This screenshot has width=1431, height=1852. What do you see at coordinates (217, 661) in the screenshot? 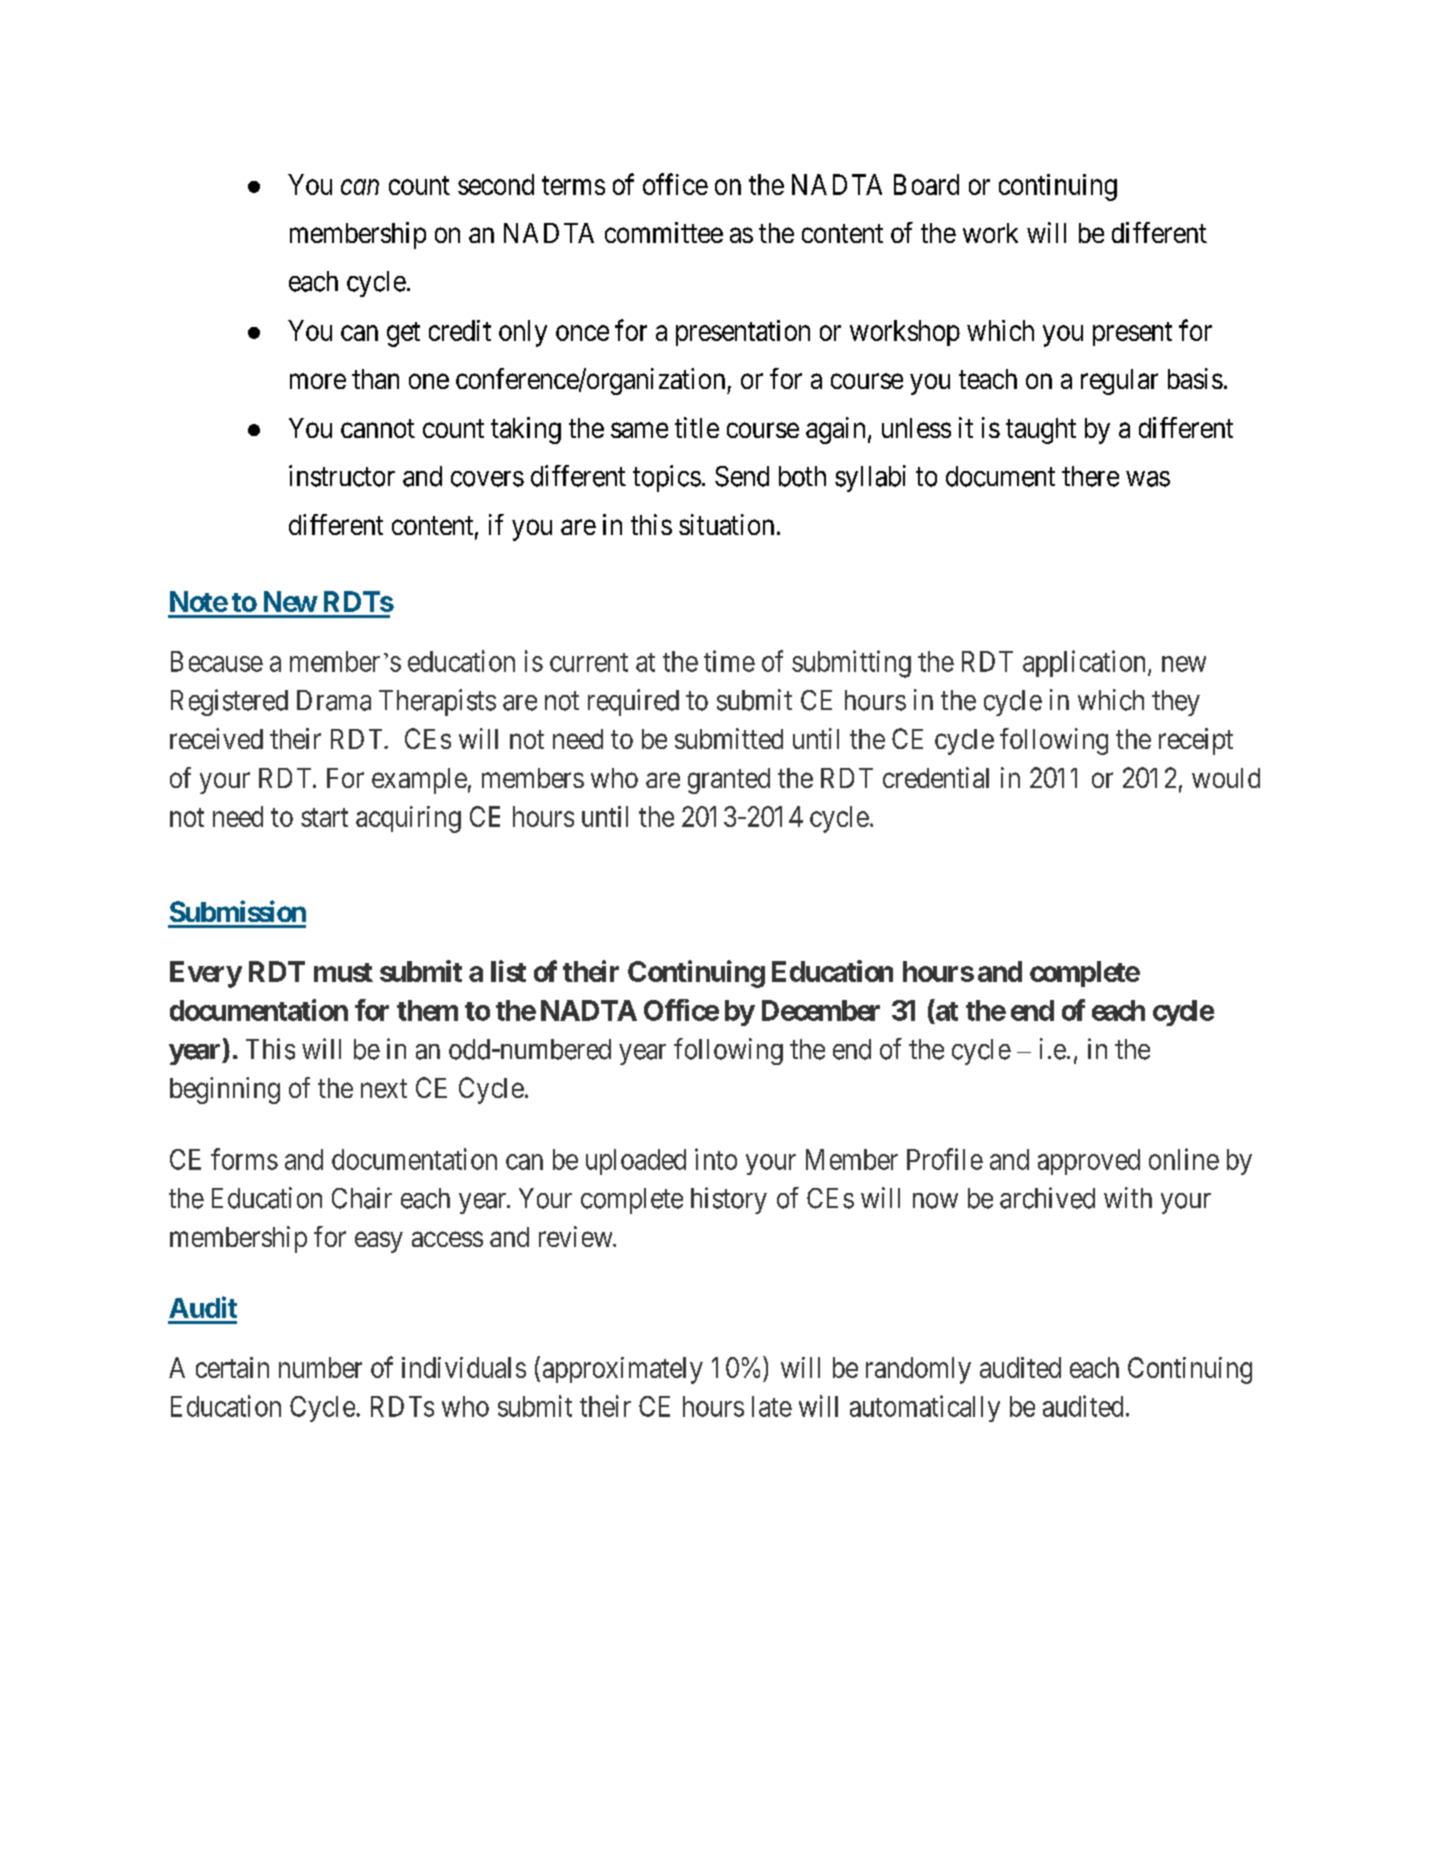
I see `Because` at bounding box center [217, 661].
